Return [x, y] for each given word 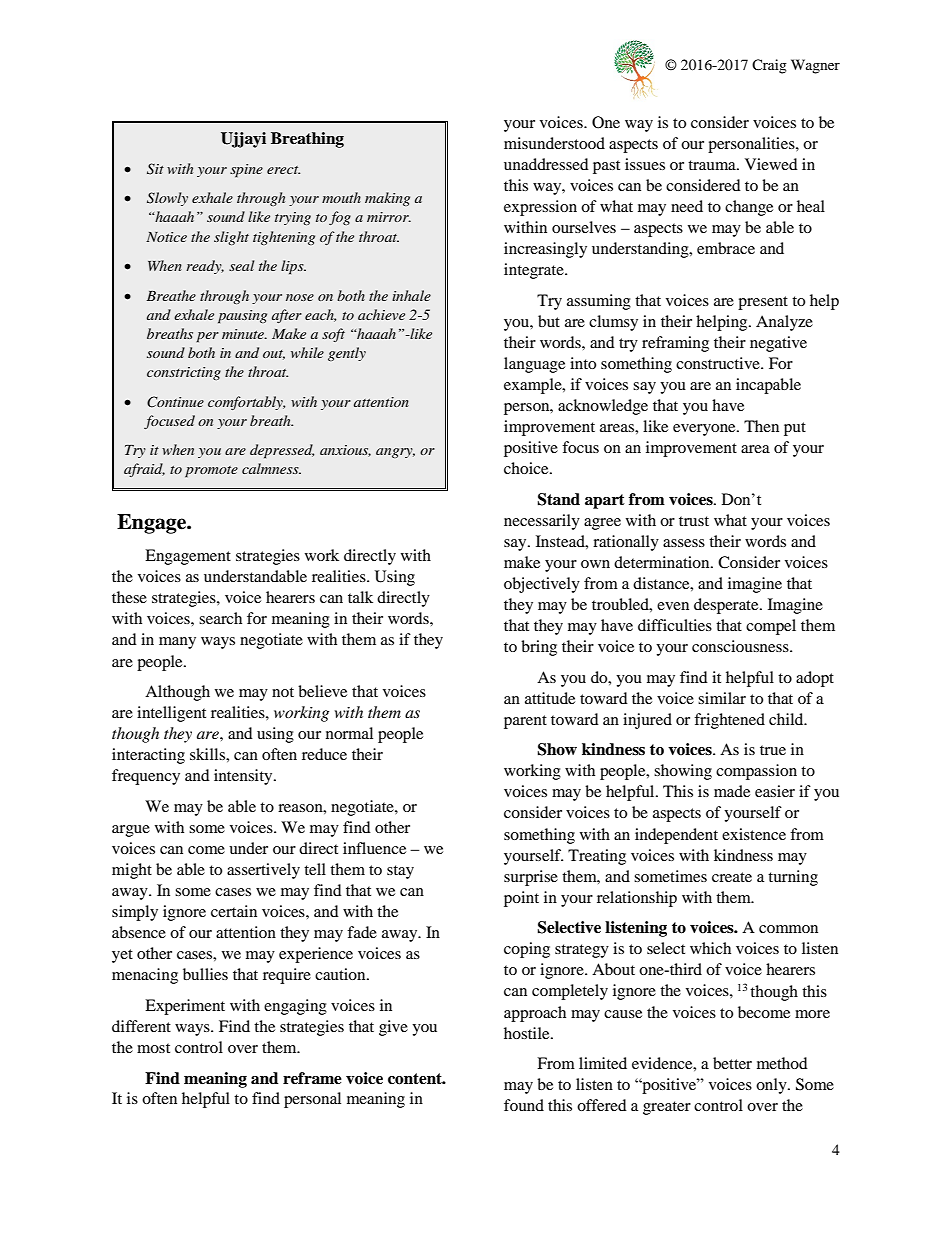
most [153, 1048]
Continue [175, 402]
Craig [769, 66]
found [524, 1105]
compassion [756, 772]
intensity [244, 777]
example [534, 386]
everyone [705, 430]
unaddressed [546, 164]
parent [525, 722]
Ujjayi [243, 140]
